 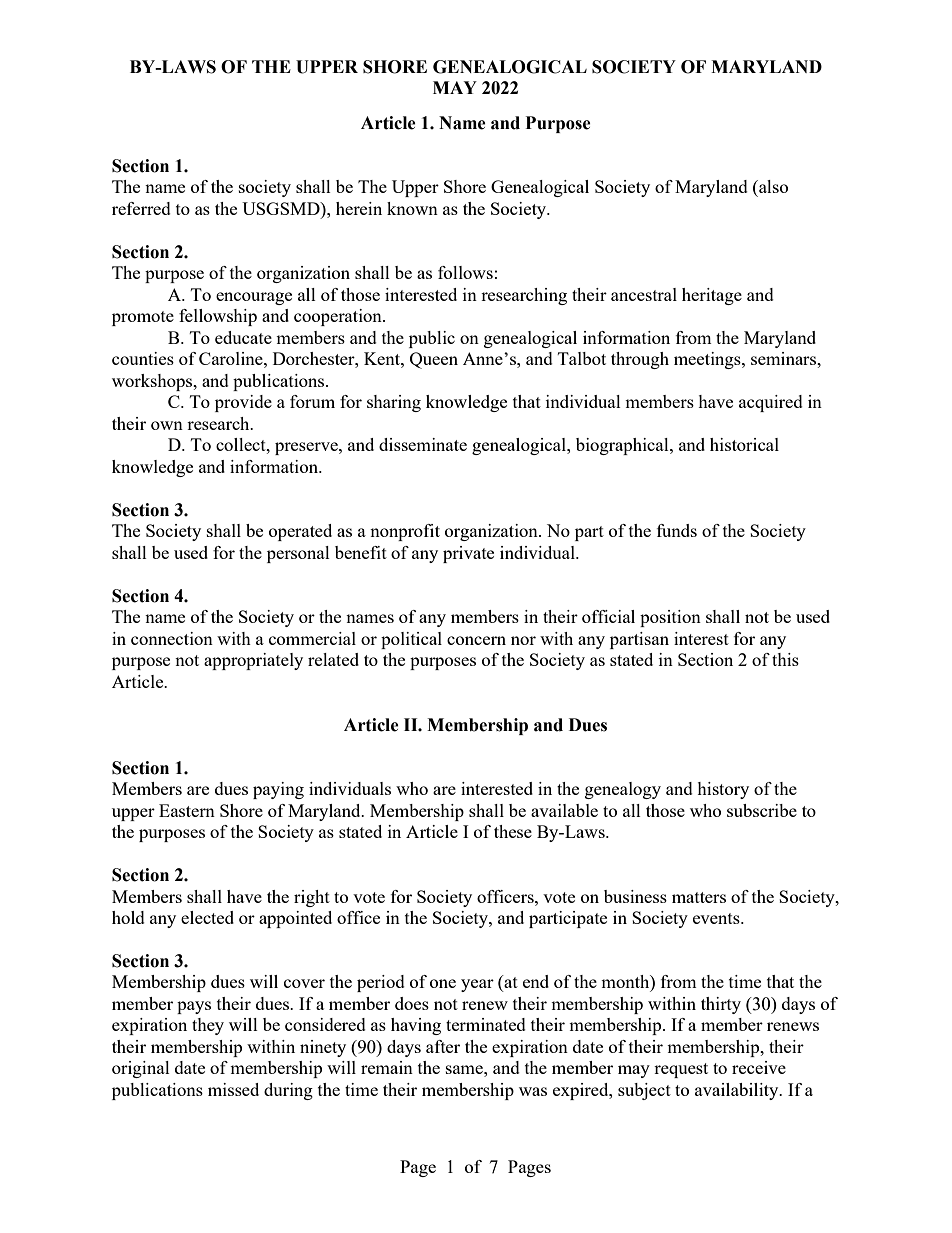 What do you see at coordinates (772, 186) in the image?
I see `also` at bounding box center [772, 186].
